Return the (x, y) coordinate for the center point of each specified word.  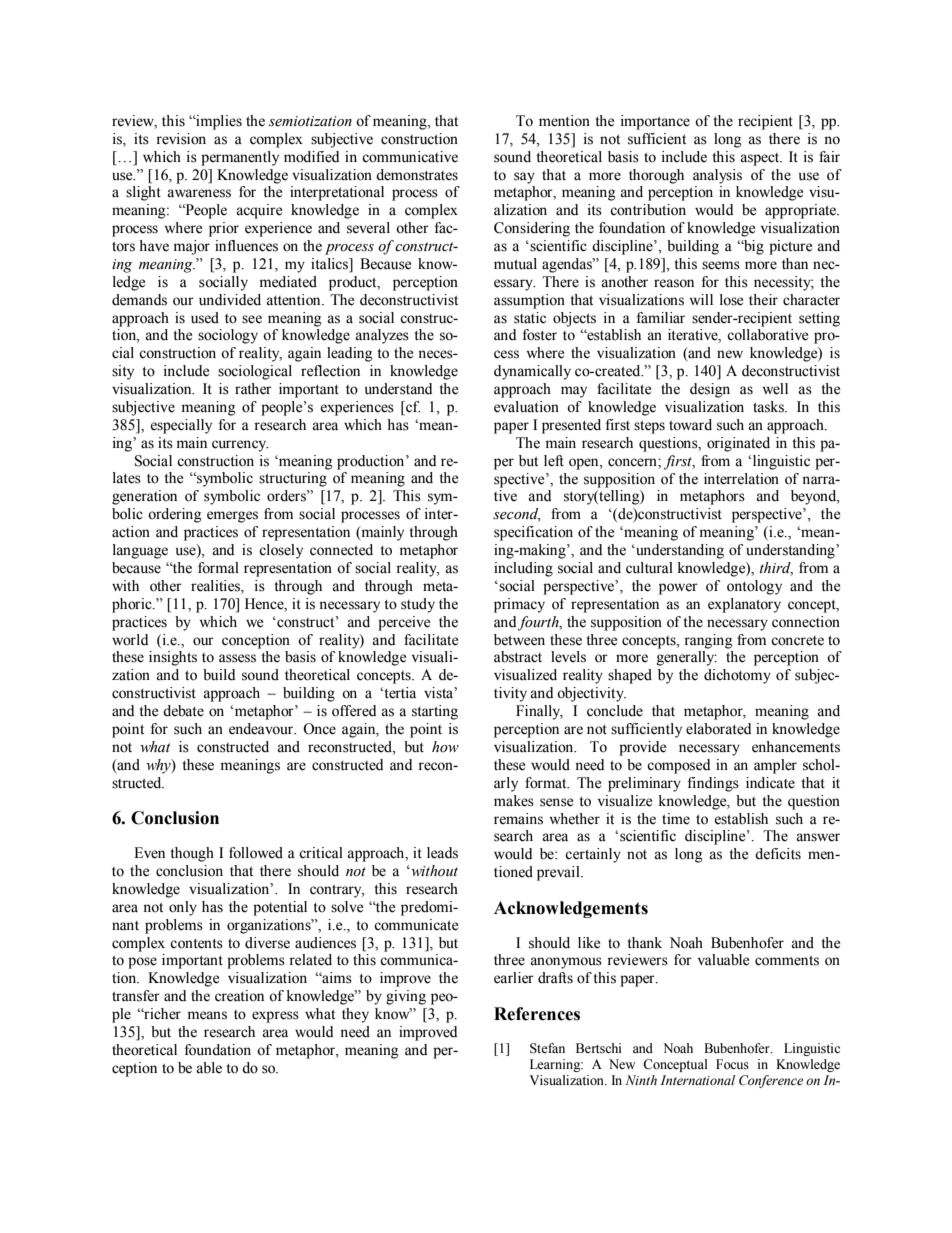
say (524, 178)
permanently (240, 158)
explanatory (744, 605)
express (275, 1017)
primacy (519, 605)
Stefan (547, 1048)
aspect (761, 159)
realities (216, 587)
